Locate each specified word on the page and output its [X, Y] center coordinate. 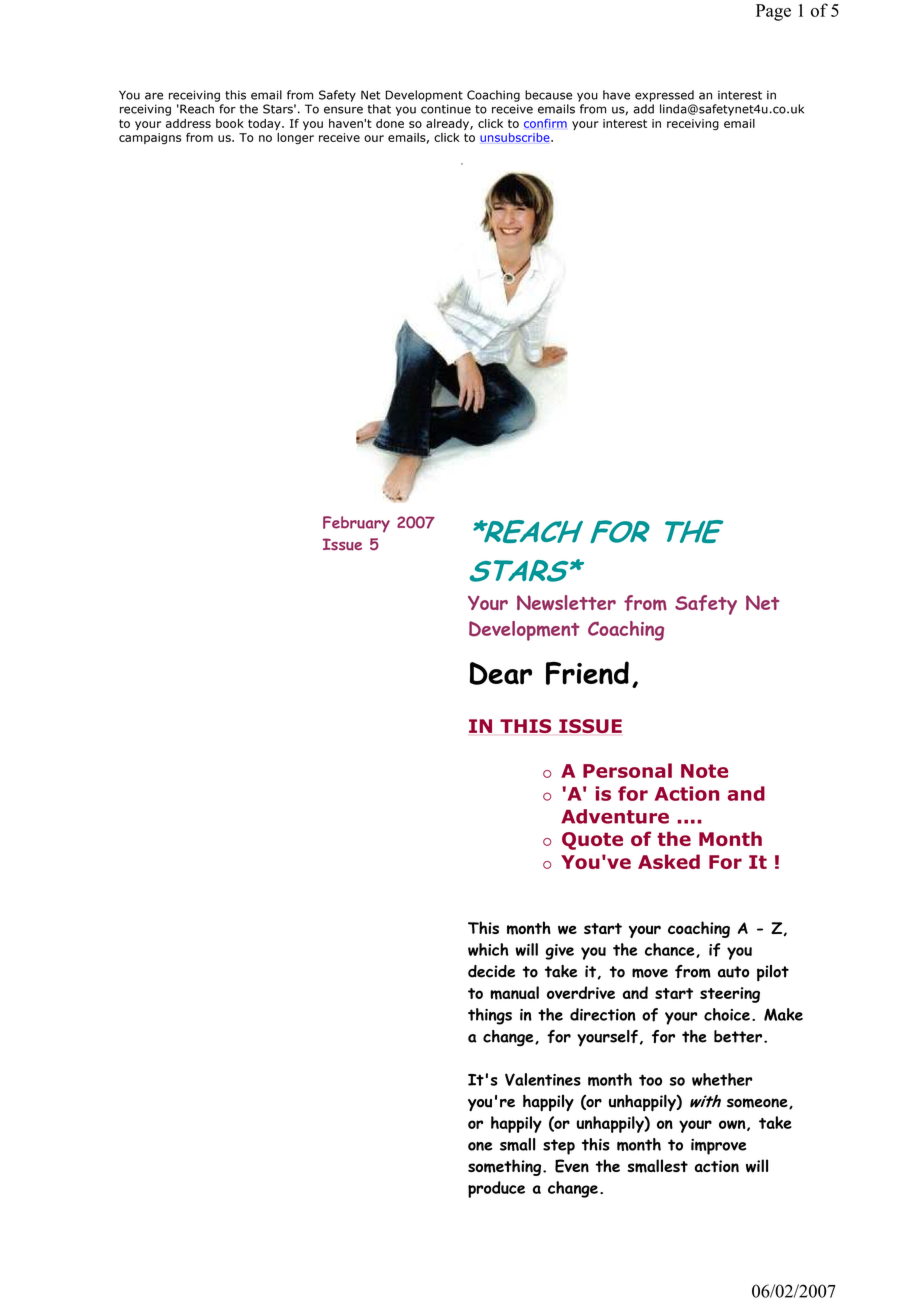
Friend [587, 673]
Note [704, 771]
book [230, 123]
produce [496, 1189]
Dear [501, 673]
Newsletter [566, 602]
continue [446, 109]
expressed [664, 96]
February [356, 524]
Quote [592, 841]
